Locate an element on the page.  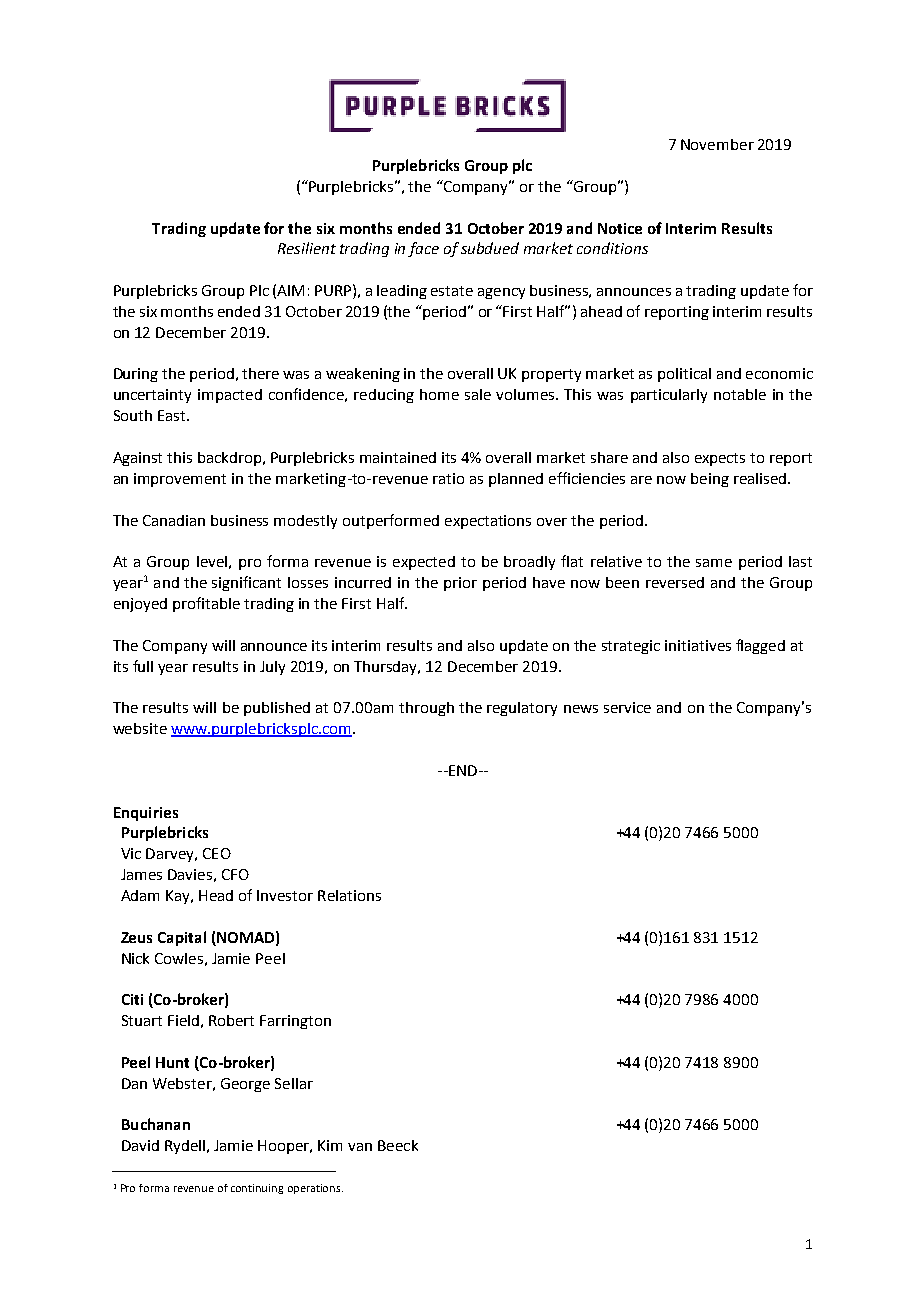
sale is located at coordinates (478, 394).
